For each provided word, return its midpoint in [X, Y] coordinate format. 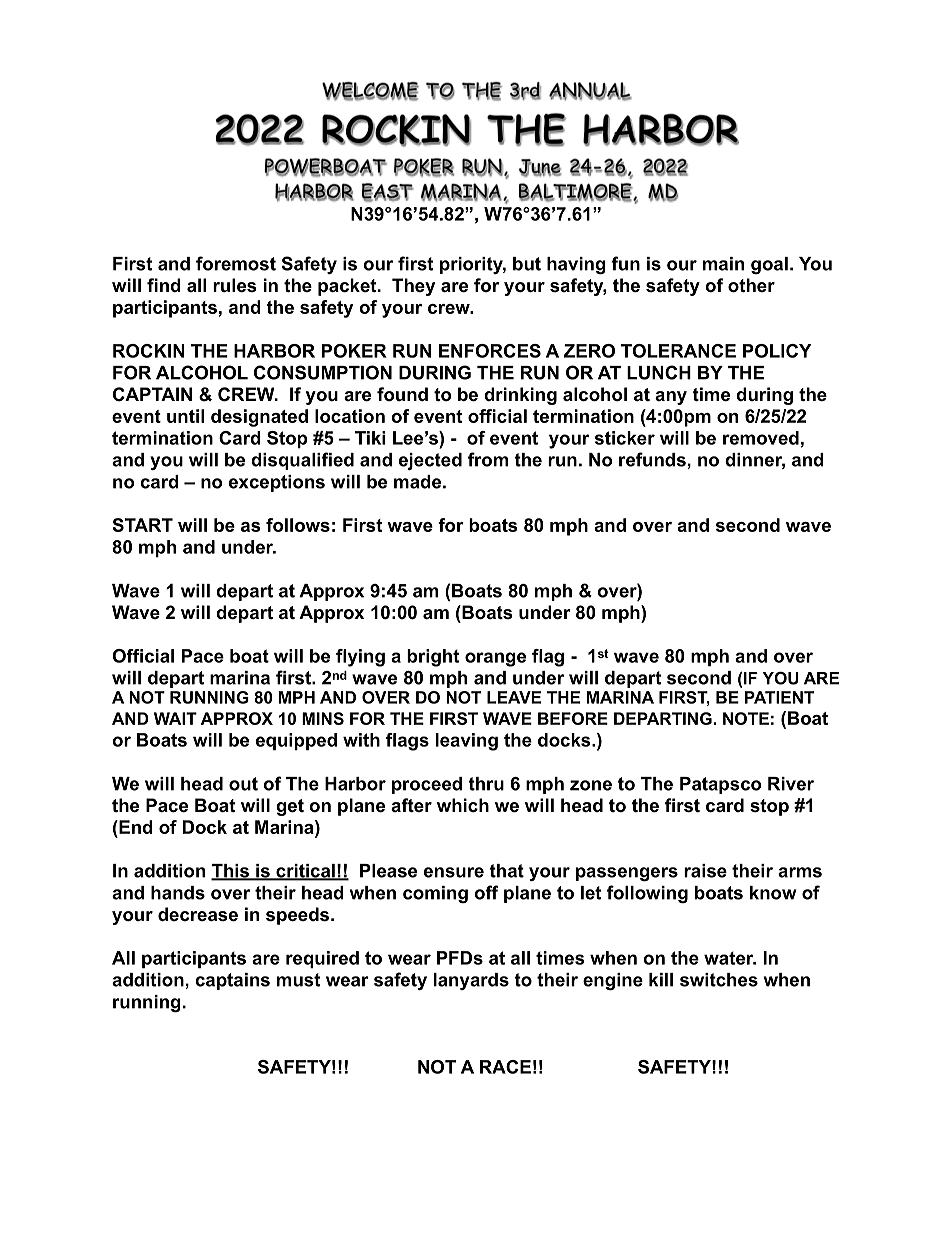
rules [234, 285]
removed [761, 438]
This [231, 872]
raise [705, 871]
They [413, 287]
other [751, 285]
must [298, 980]
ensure [454, 872]
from [488, 459]
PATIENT [779, 697]
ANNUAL [590, 91]
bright [433, 658]
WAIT [175, 718]
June [540, 167]
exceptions [277, 483]
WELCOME [370, 91]
